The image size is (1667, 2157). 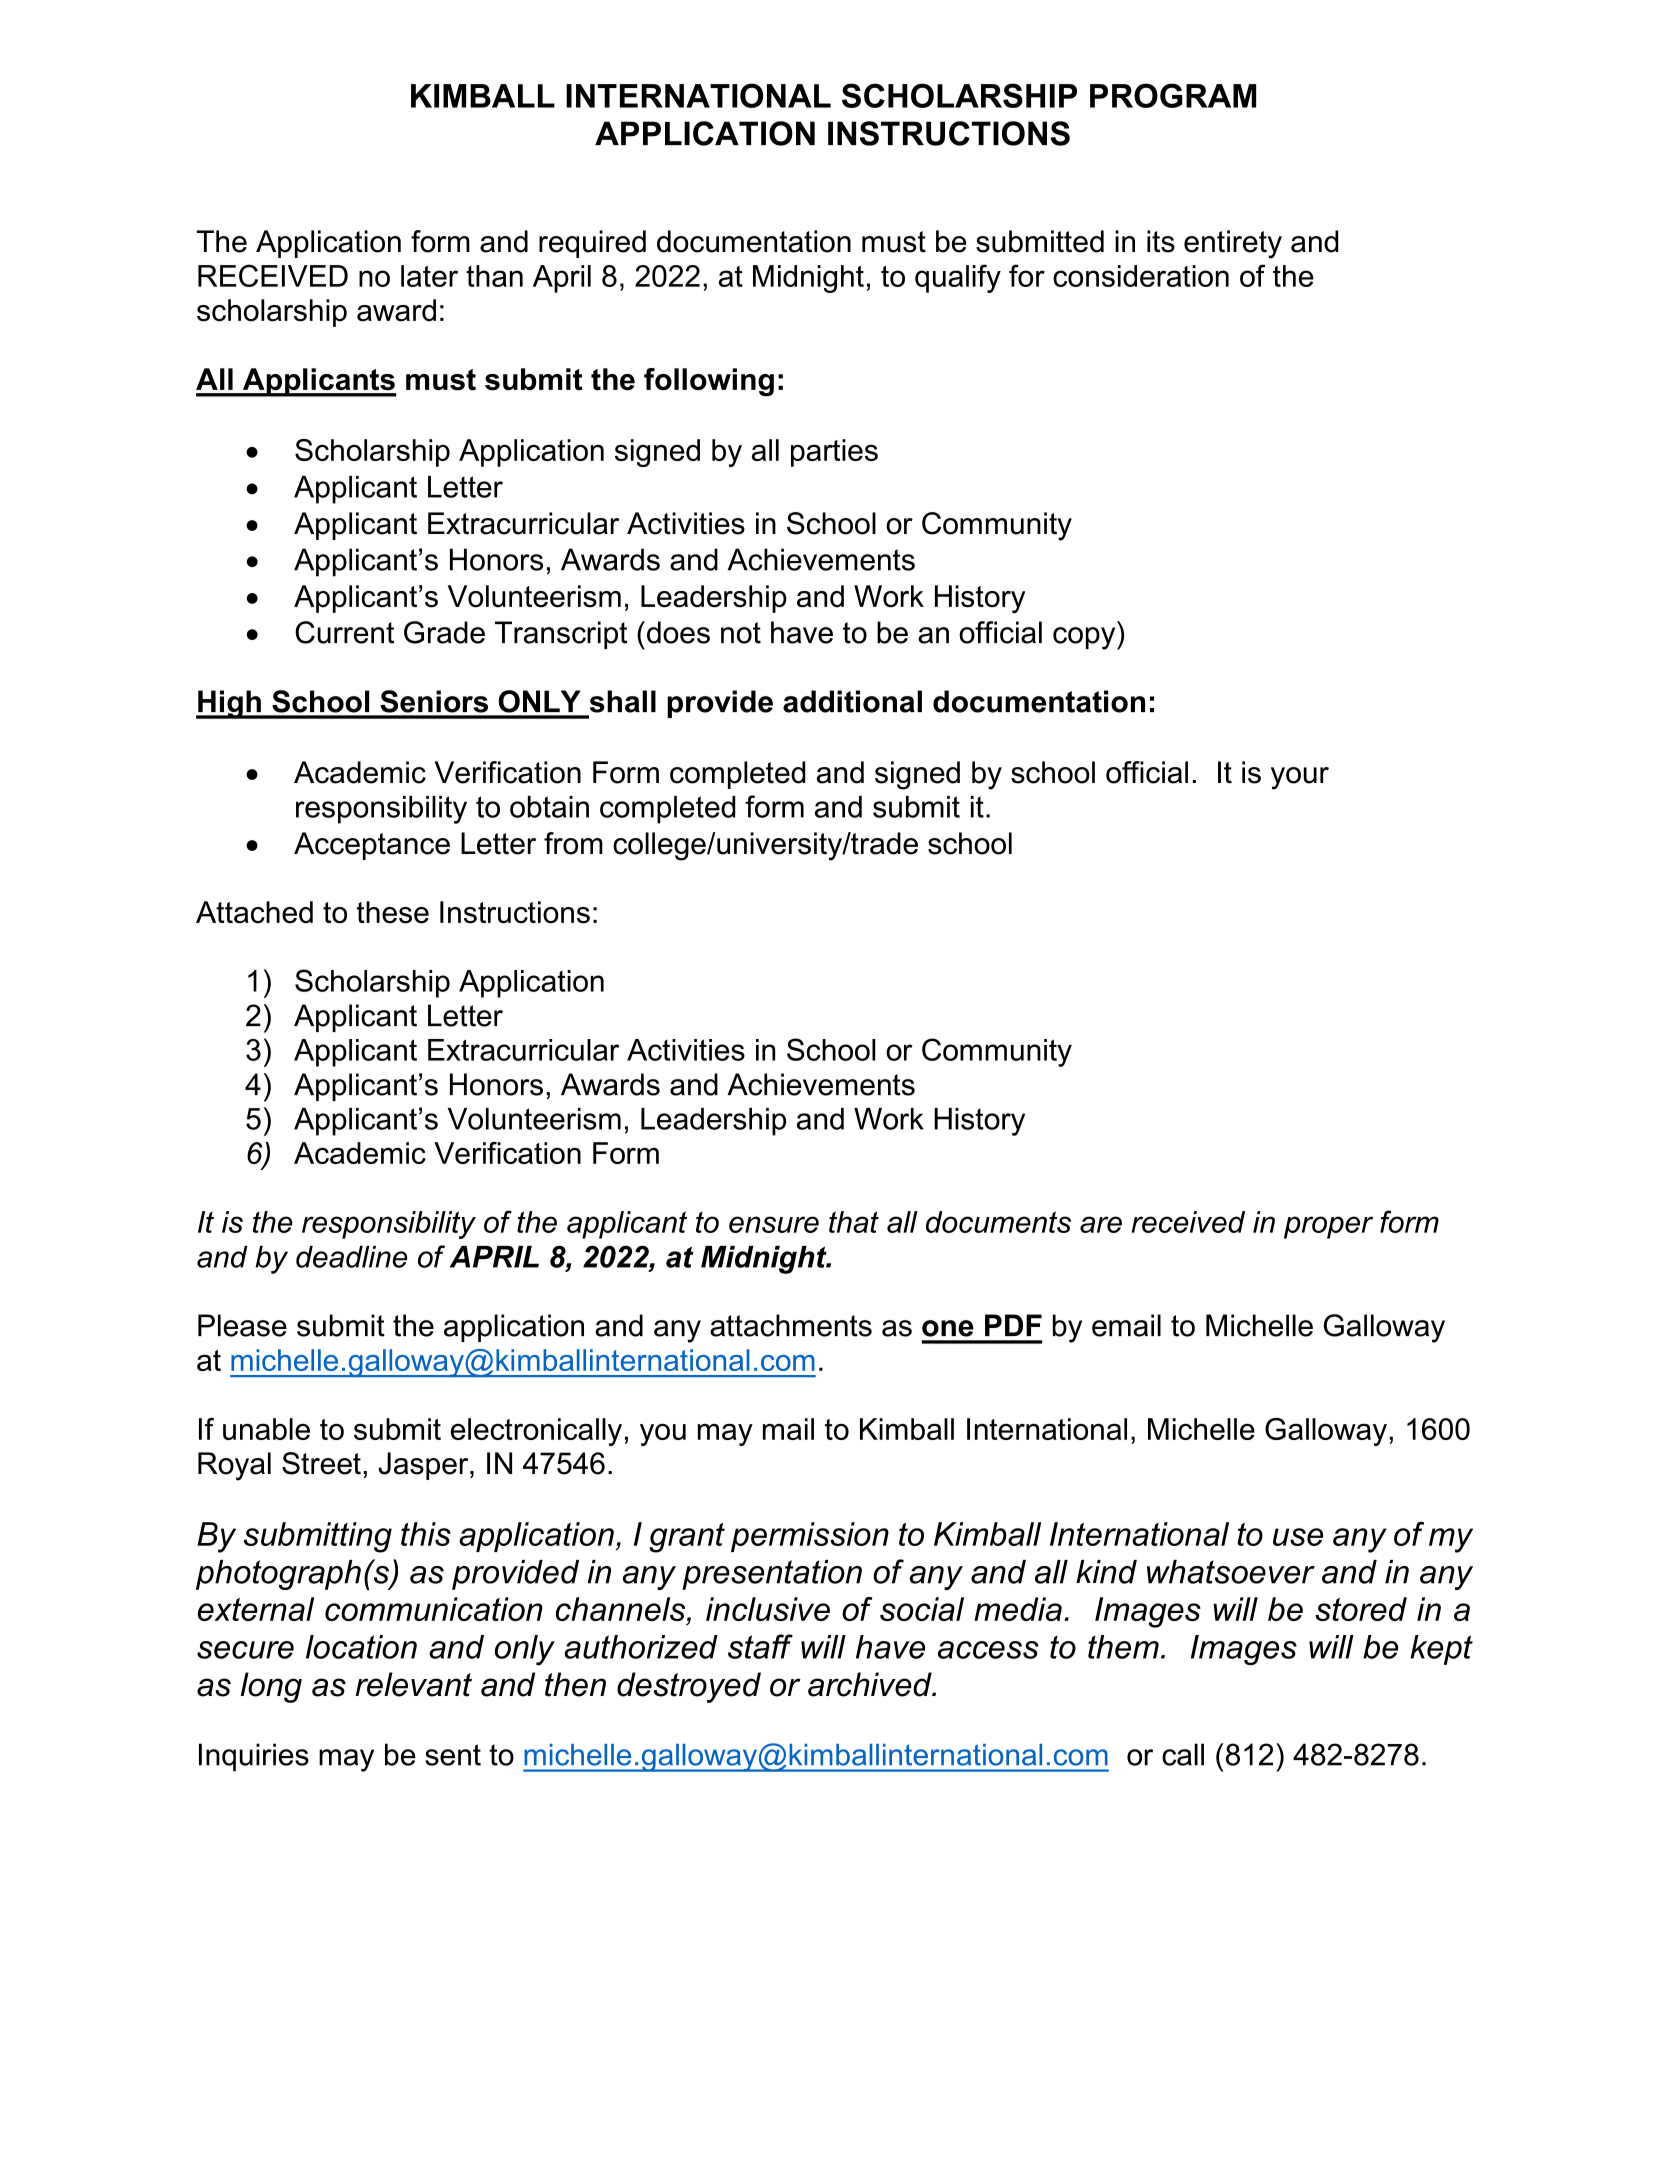 What do you see at coordinates (1328, 1227) in the image?
I see `proper` at bounding box center [1328, 1227].
